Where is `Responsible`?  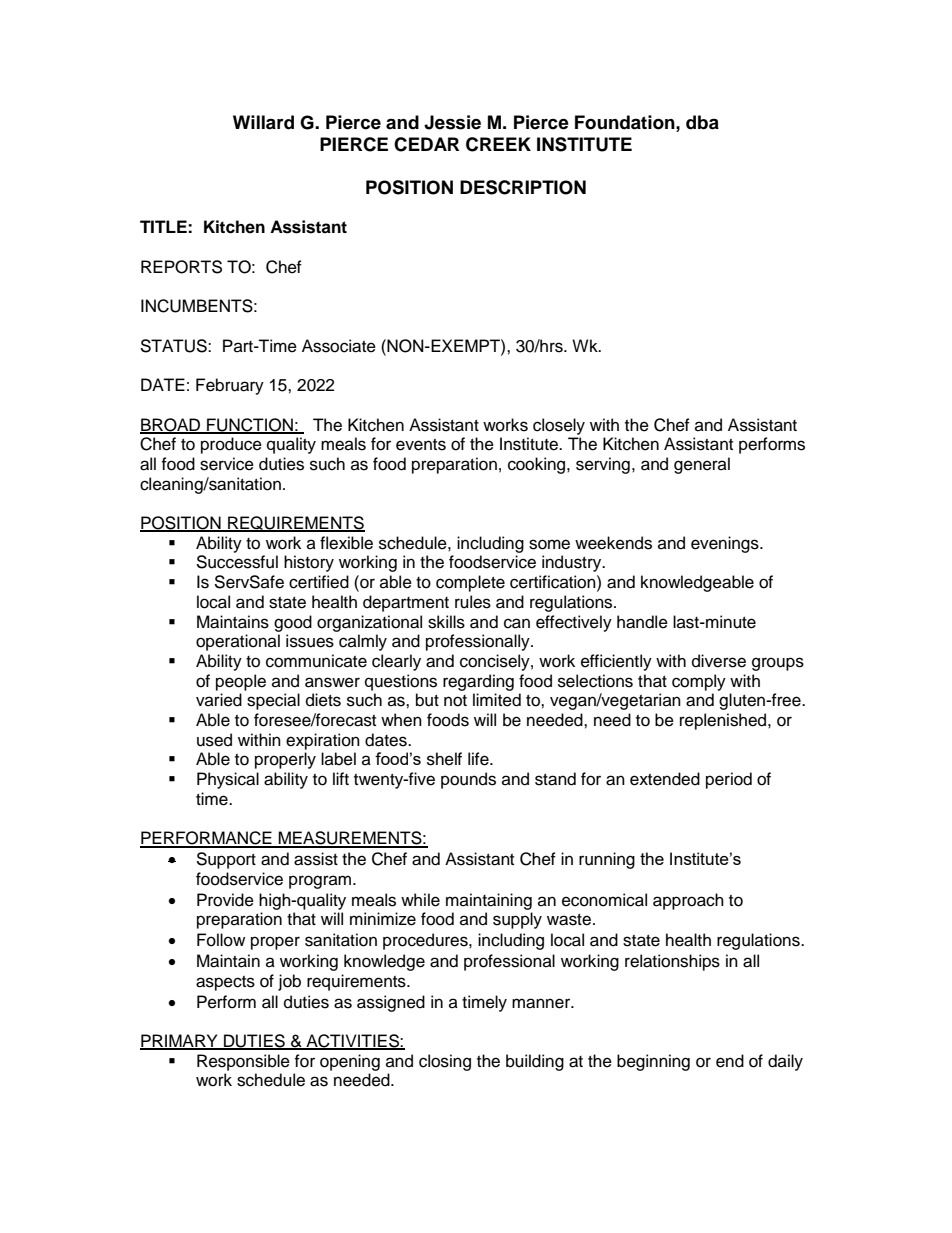
Responsible is located at coordinates (243, 1062).
